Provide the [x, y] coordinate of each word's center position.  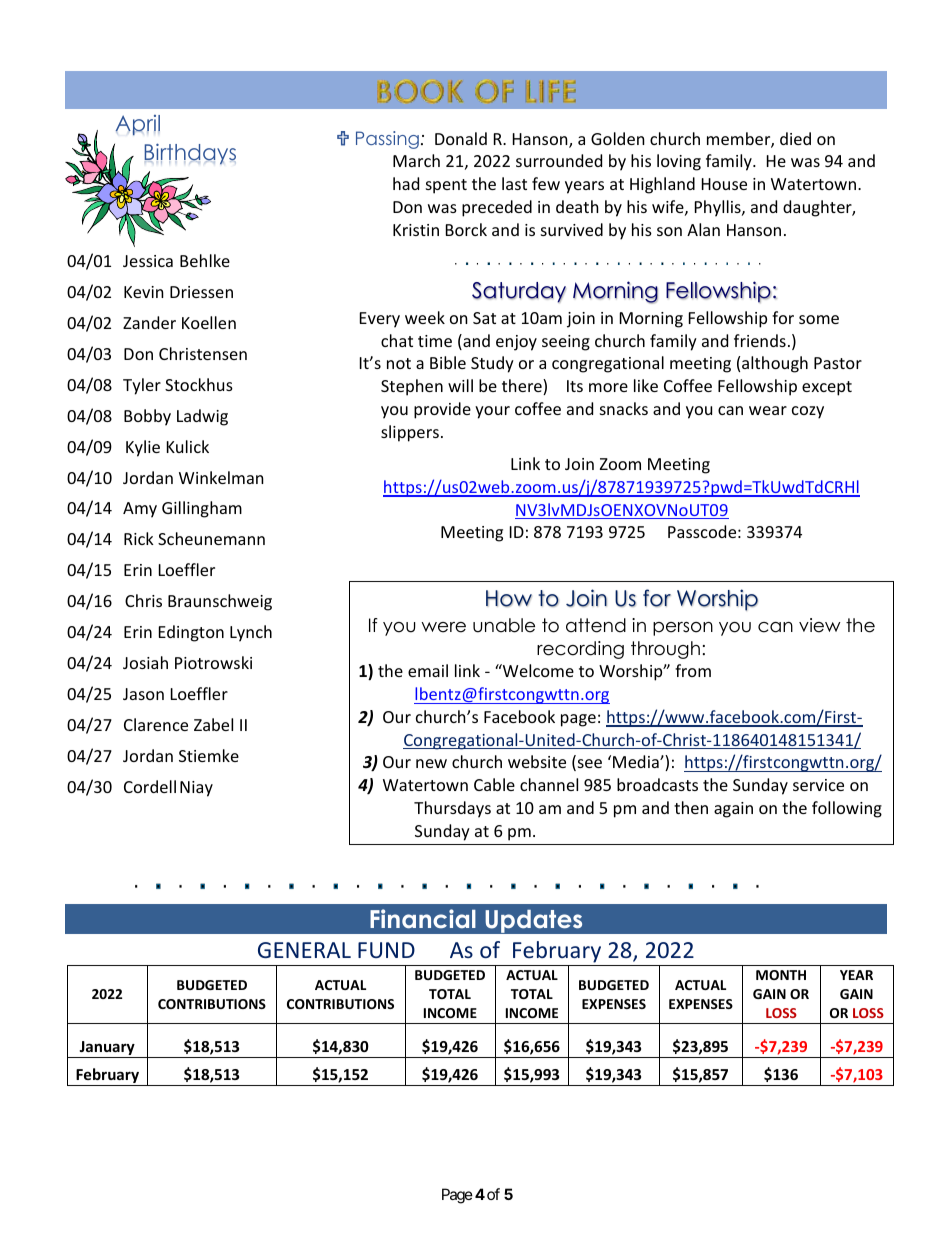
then [691, 807]
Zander [149, 322]
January [107, 1049]
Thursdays [452, 809]
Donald [461, 138]
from [693, 670]
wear [768, 410]
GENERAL [304, 950]
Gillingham [202, 509]
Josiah [145, 662]
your [492, 412]
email [428, 670]
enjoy [516, 343]
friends [760, 340]
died [795, 138]
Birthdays [190, 154]
